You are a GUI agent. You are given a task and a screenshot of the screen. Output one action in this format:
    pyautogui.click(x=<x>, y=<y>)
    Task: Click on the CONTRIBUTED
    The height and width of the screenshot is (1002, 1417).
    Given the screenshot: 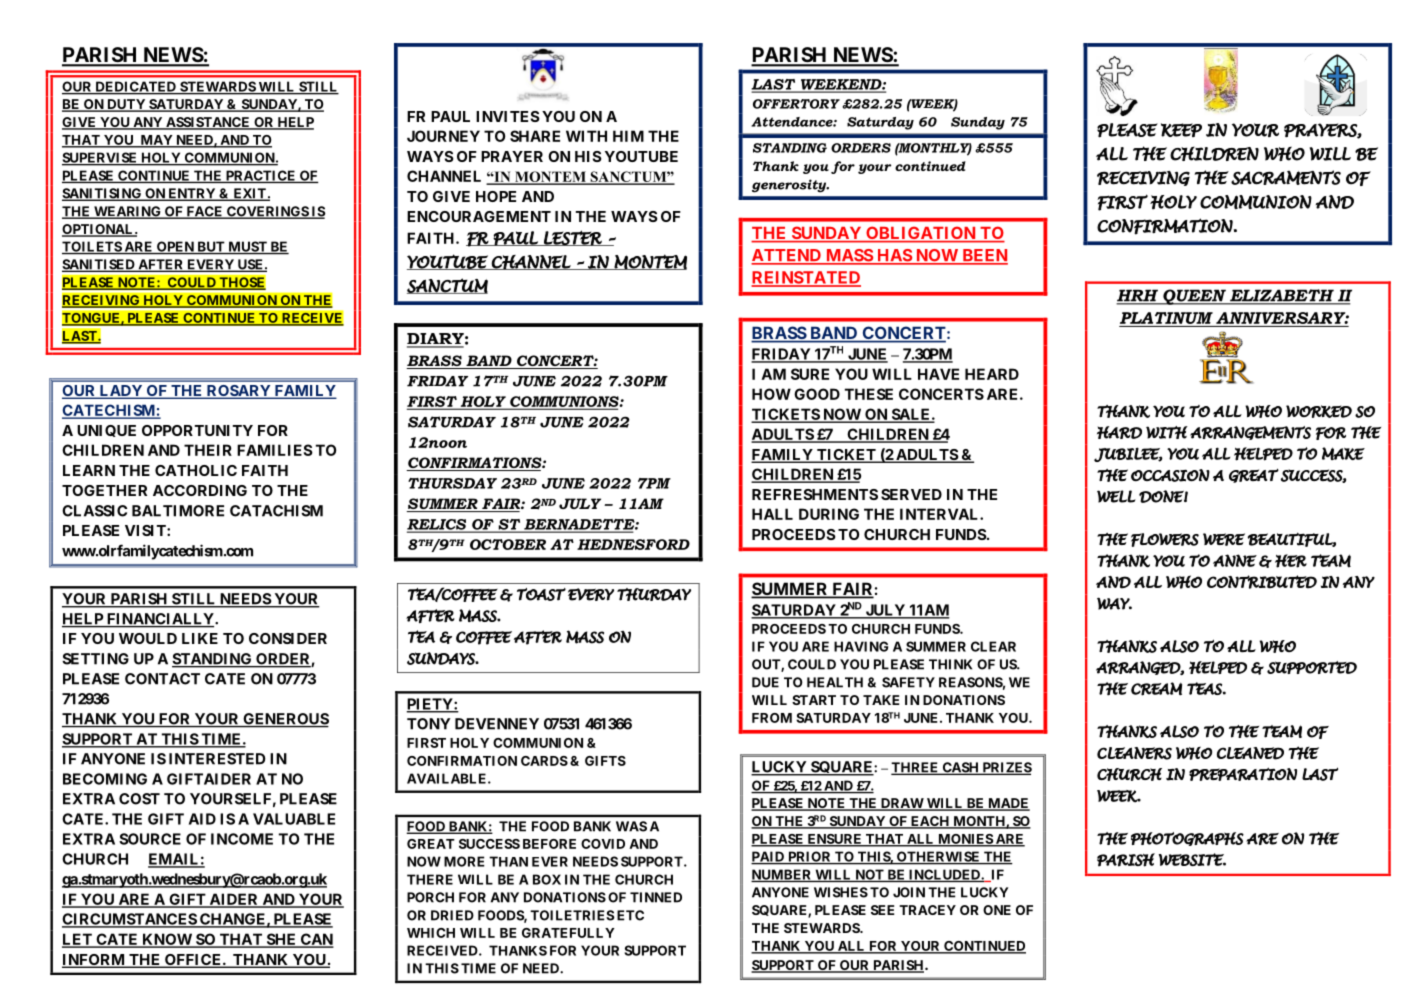 What is the action you would take?
    pyautogui.click(x=1262, y=582)
